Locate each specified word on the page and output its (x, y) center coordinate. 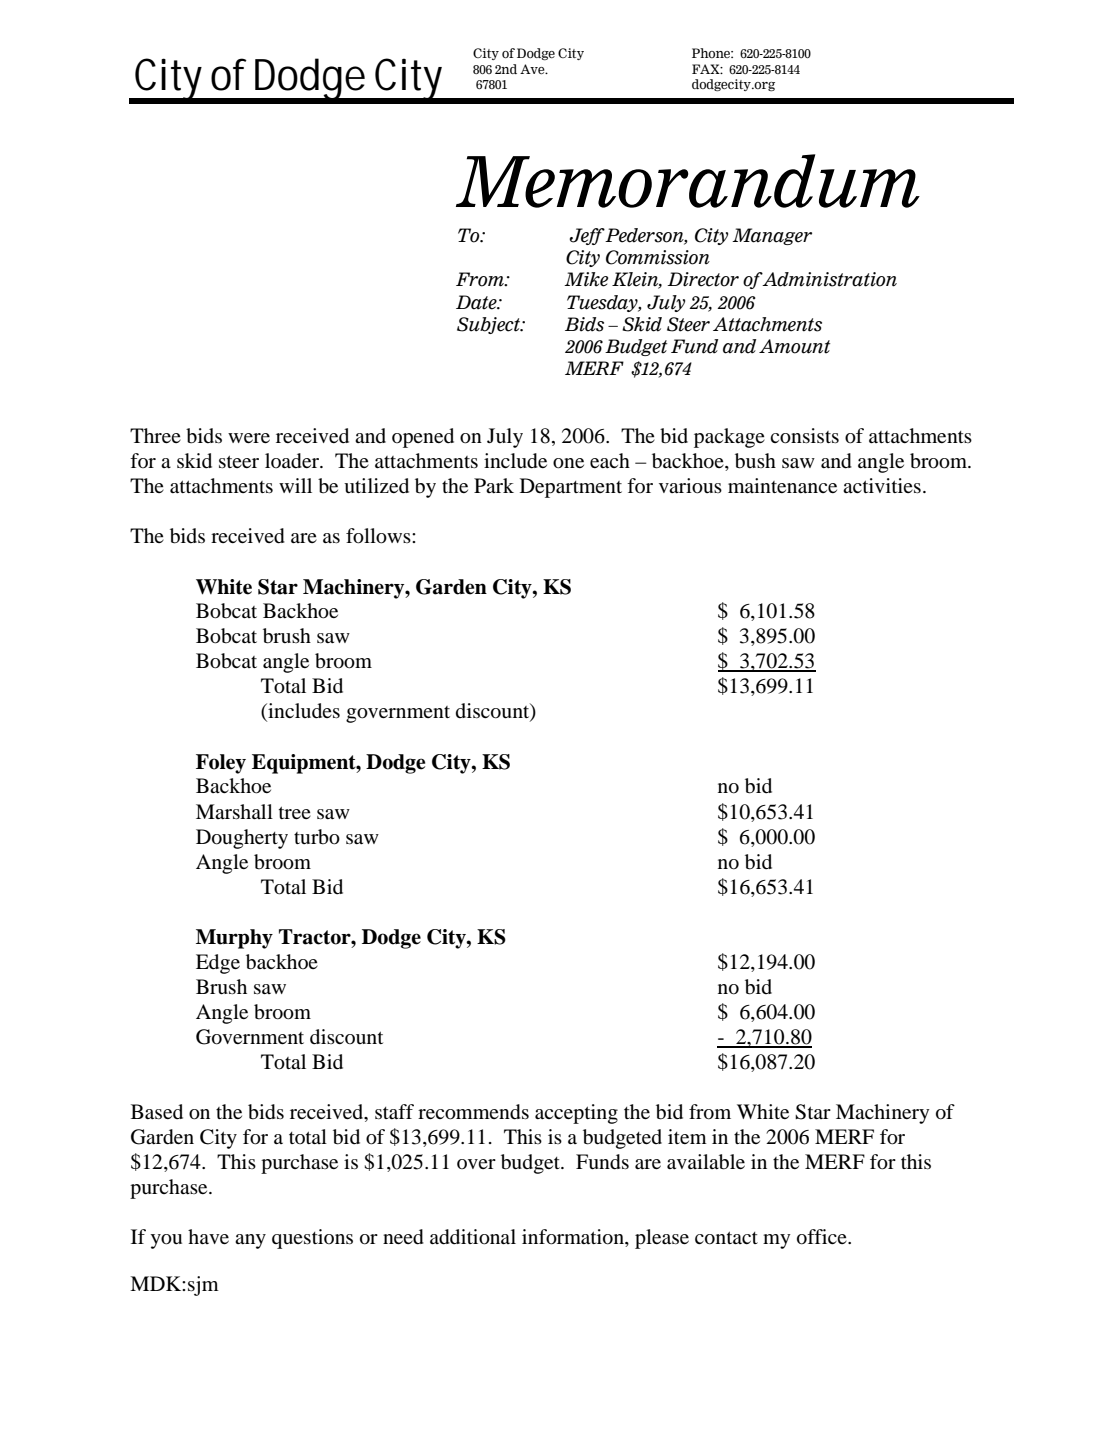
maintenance (782, 485)
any (250, 1241)
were (249, 438)
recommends (473, 1112)
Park (494, 485)
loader (293, 461)
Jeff (587, 236)
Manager (772, 236)
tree (295, 812)
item (687, 1136)
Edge (218, 964)
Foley (221, 764)
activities (882, 485)
